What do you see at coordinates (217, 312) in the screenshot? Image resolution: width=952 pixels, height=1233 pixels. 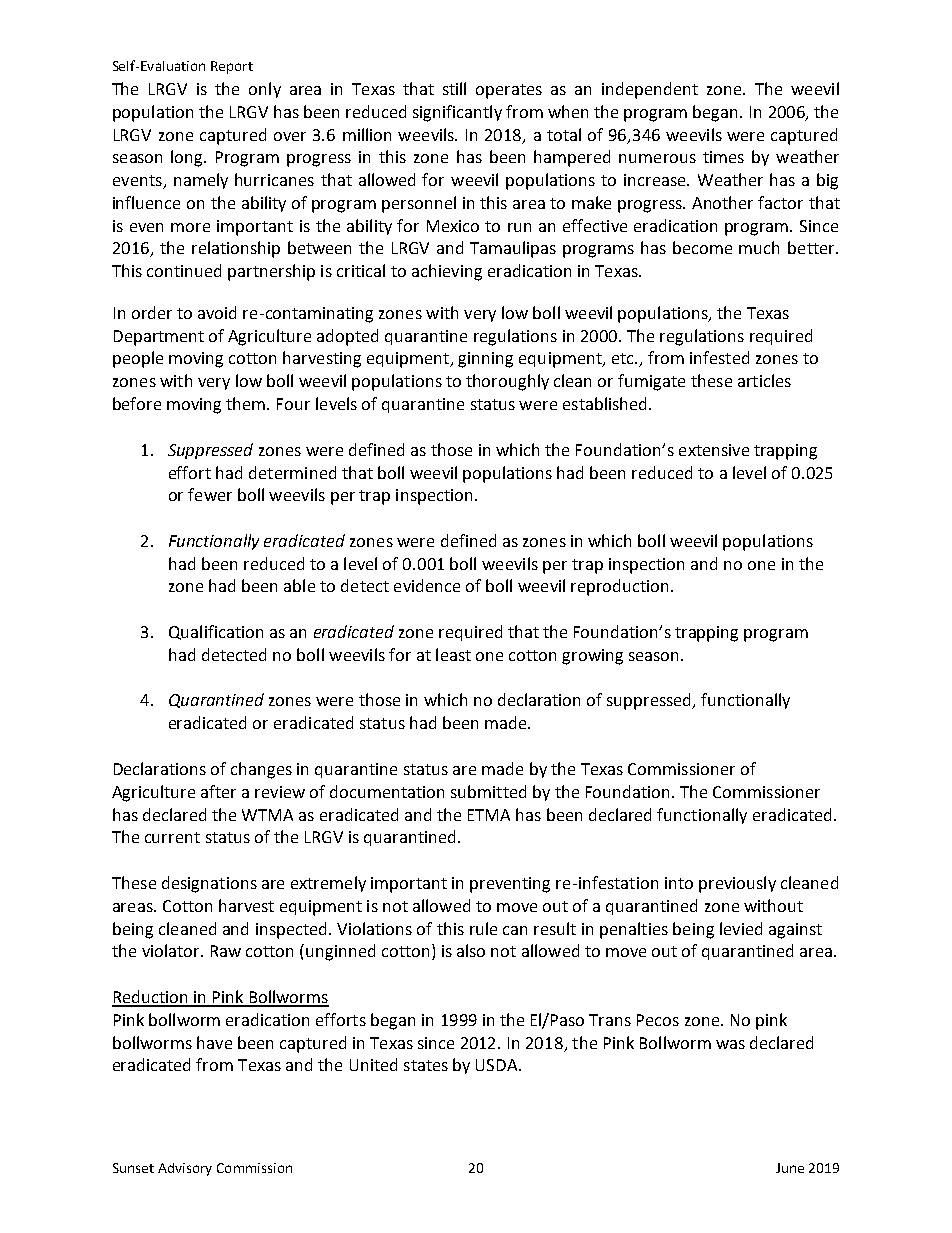 I see `avoid` at bounding box center [217, 312].
